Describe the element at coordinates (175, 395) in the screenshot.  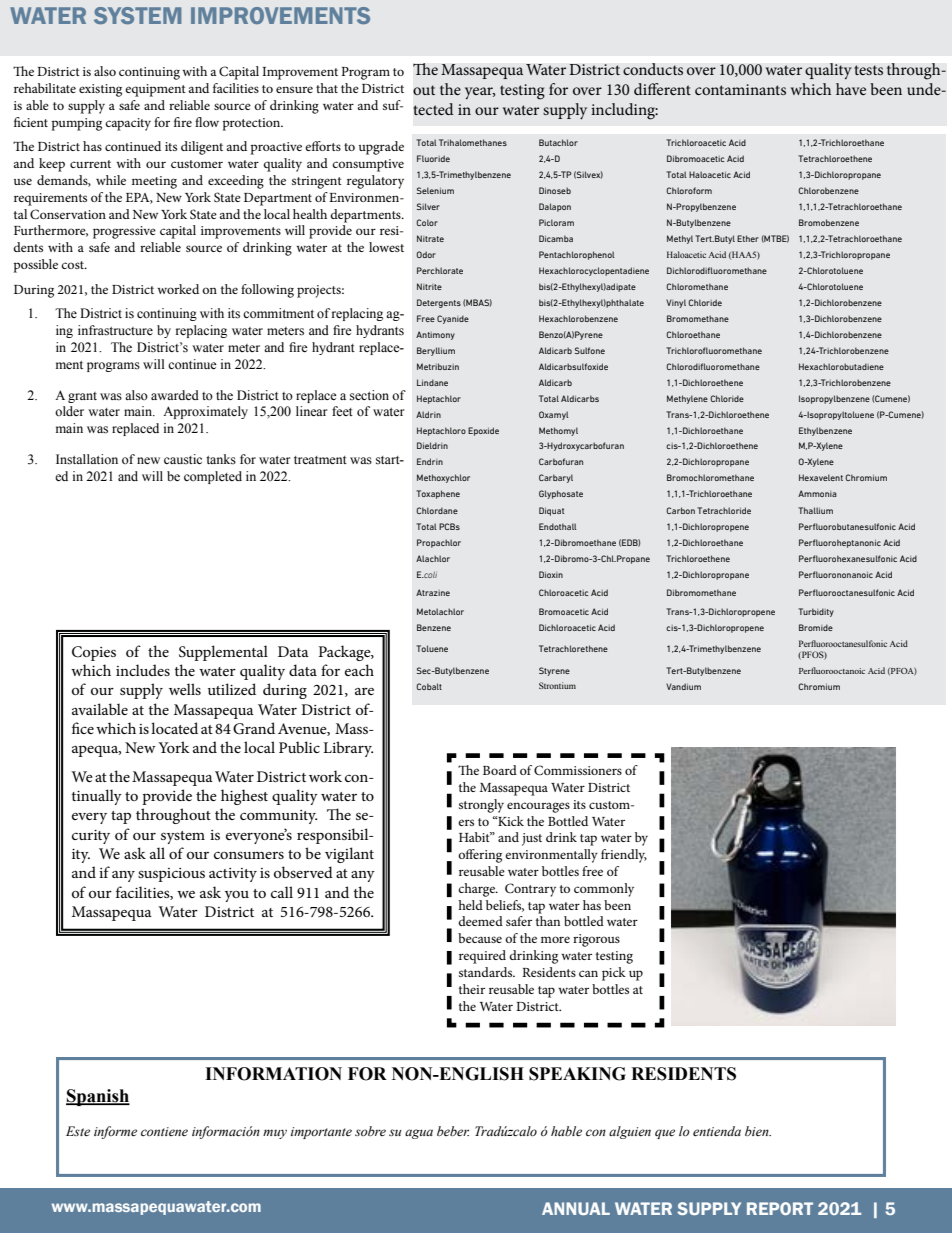
I see `awarded` at that location.
